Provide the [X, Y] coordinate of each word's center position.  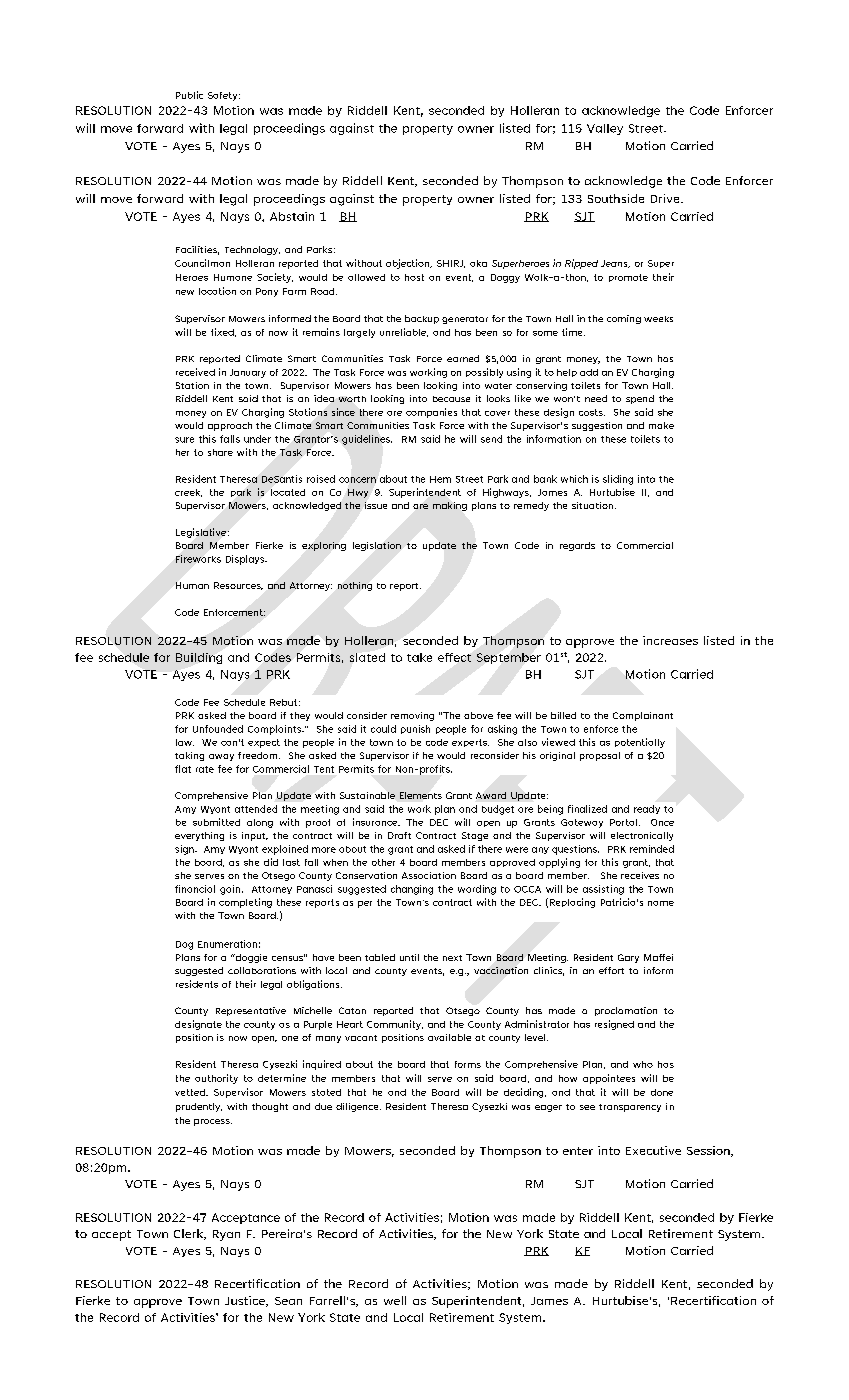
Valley [605, 129]
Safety [224, 96]
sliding [618, 480]
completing [245, 903]
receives [640, 875]
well [395, 1300]
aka [478, 263]
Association [429, 875]
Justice [246, 1301]
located [288, 492]
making [450, 506]
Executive [653, 1150]
